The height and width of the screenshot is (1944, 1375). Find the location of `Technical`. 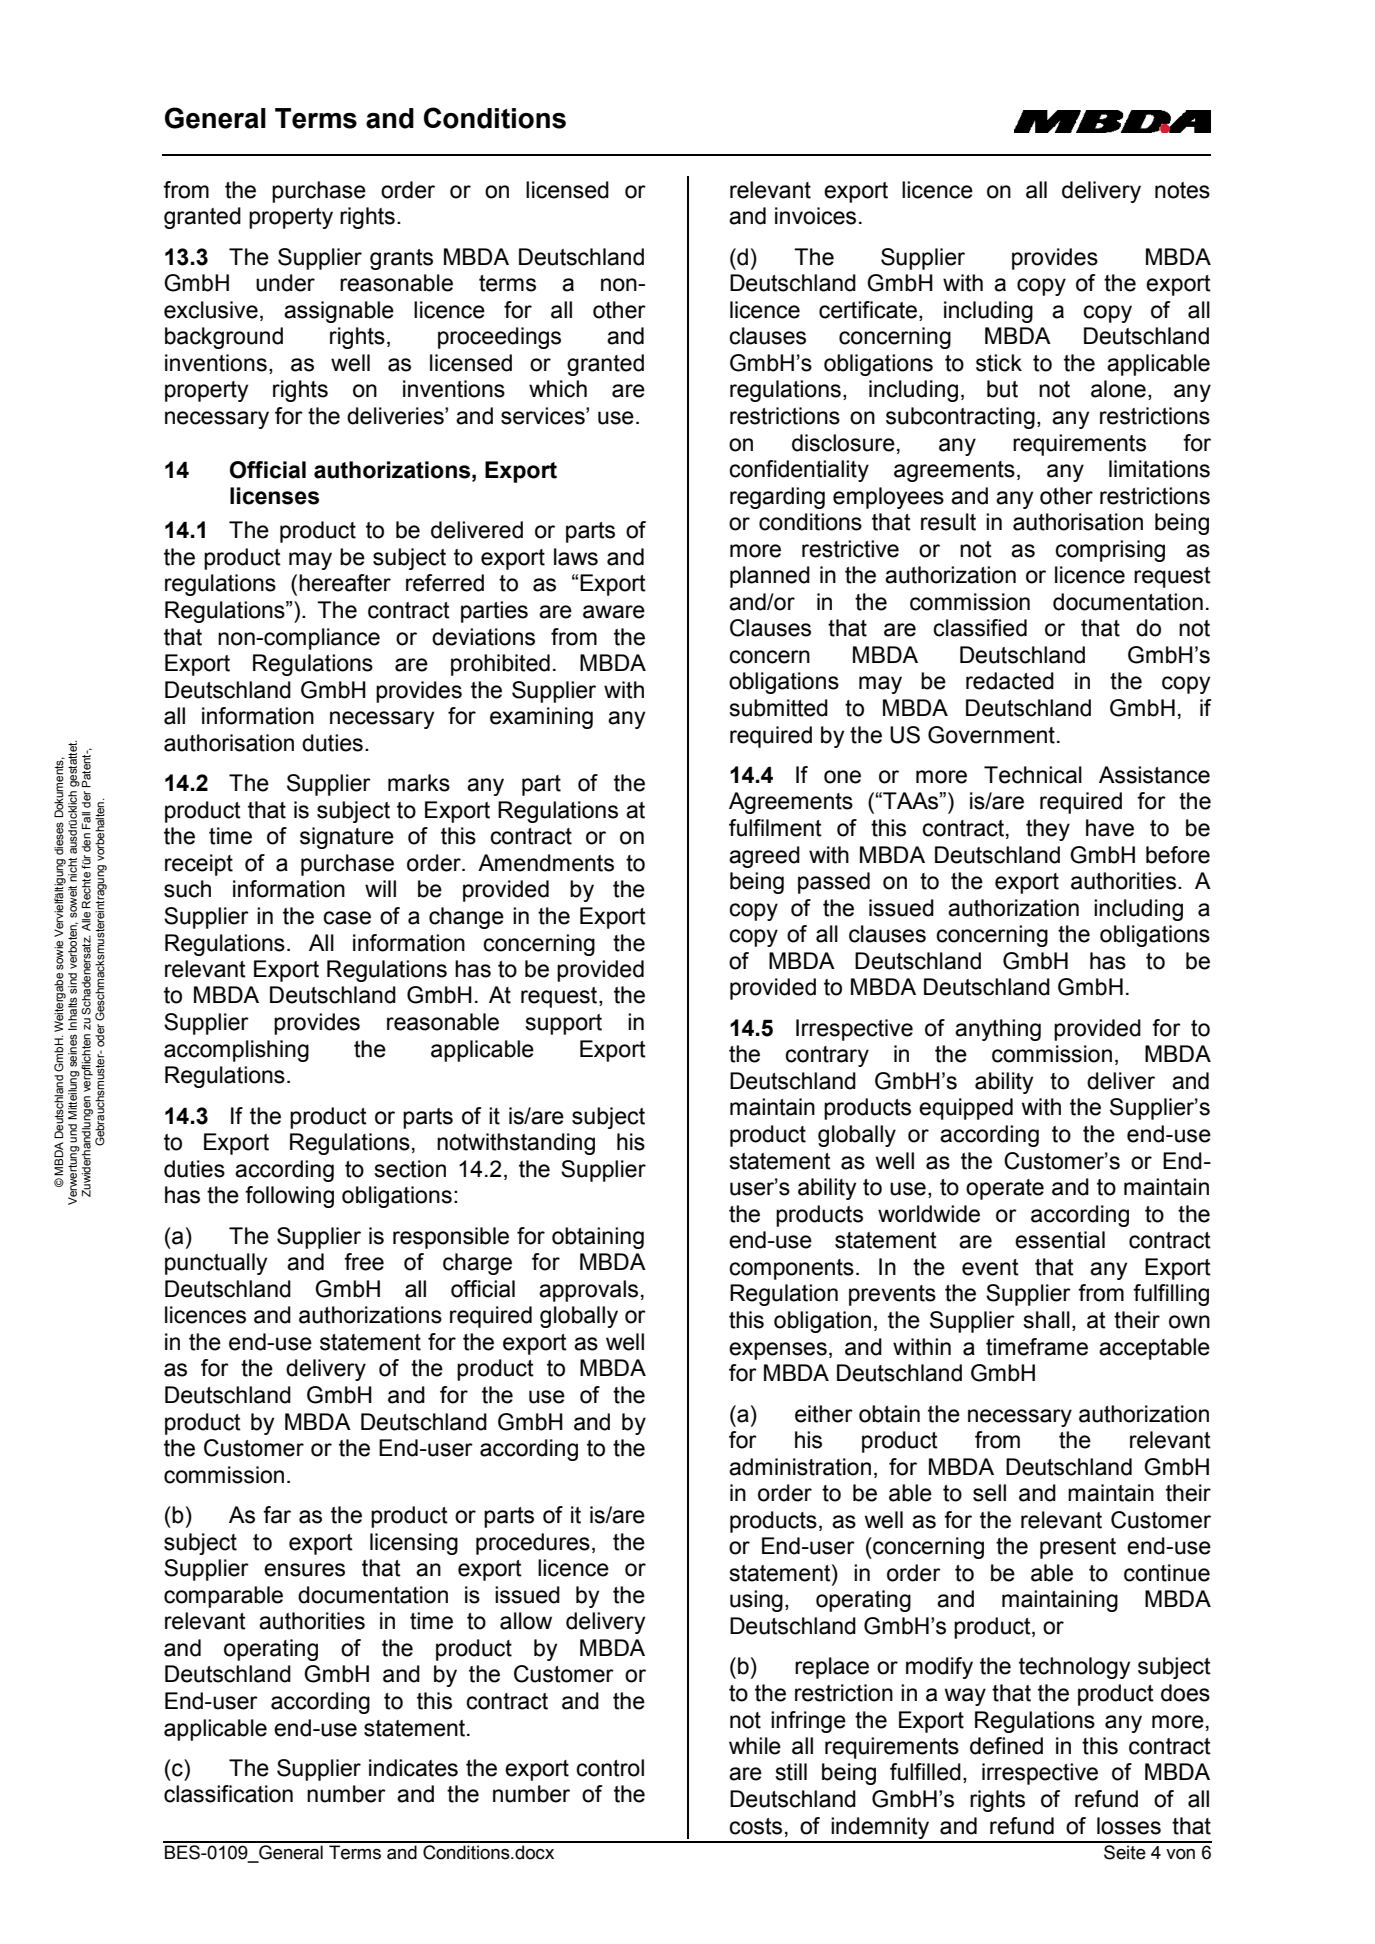

Technical is located at coordinates (1033, 775).
